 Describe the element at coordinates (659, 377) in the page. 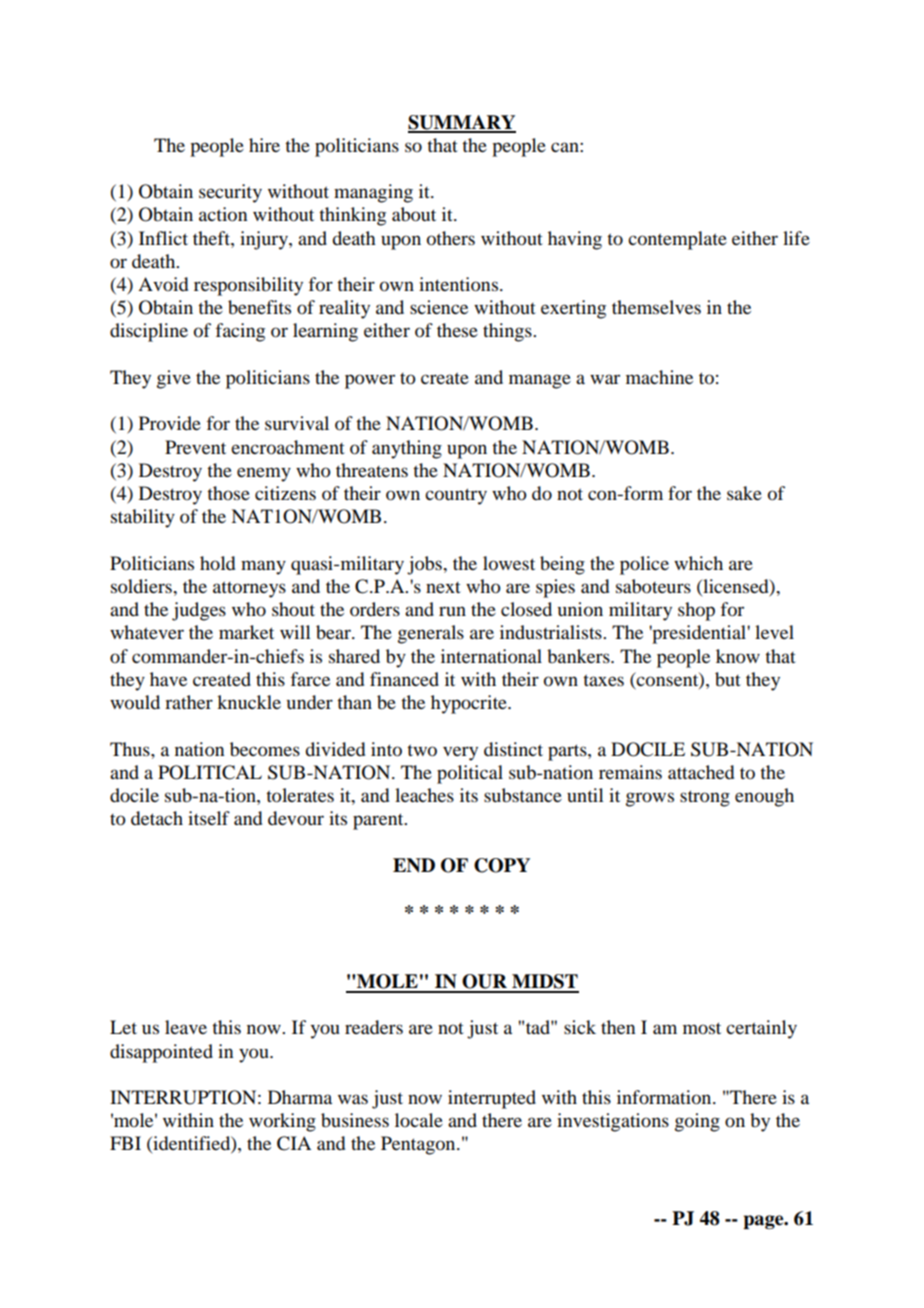

I see `machine` at that location.
